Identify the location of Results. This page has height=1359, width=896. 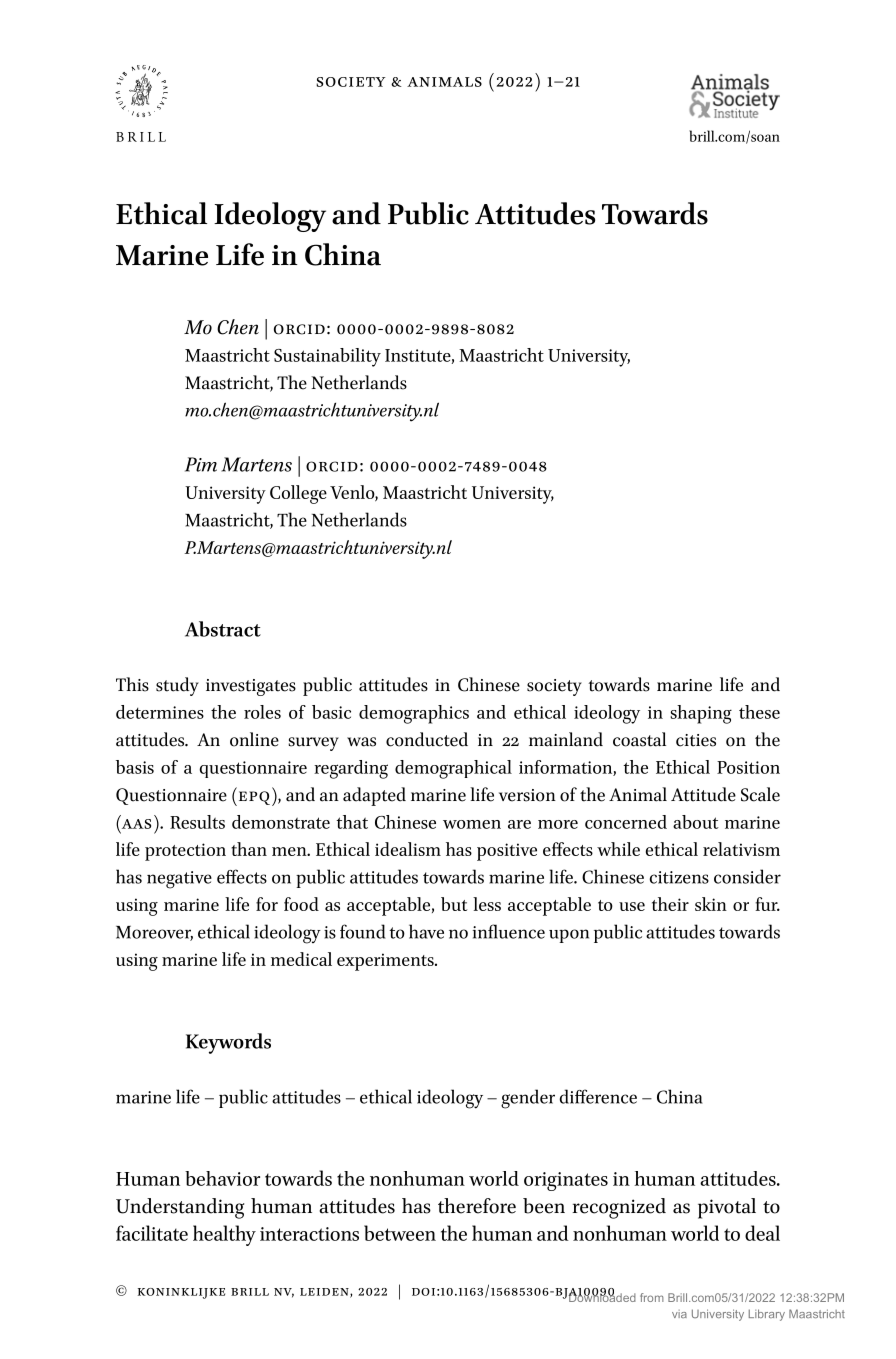
(197, 822).
